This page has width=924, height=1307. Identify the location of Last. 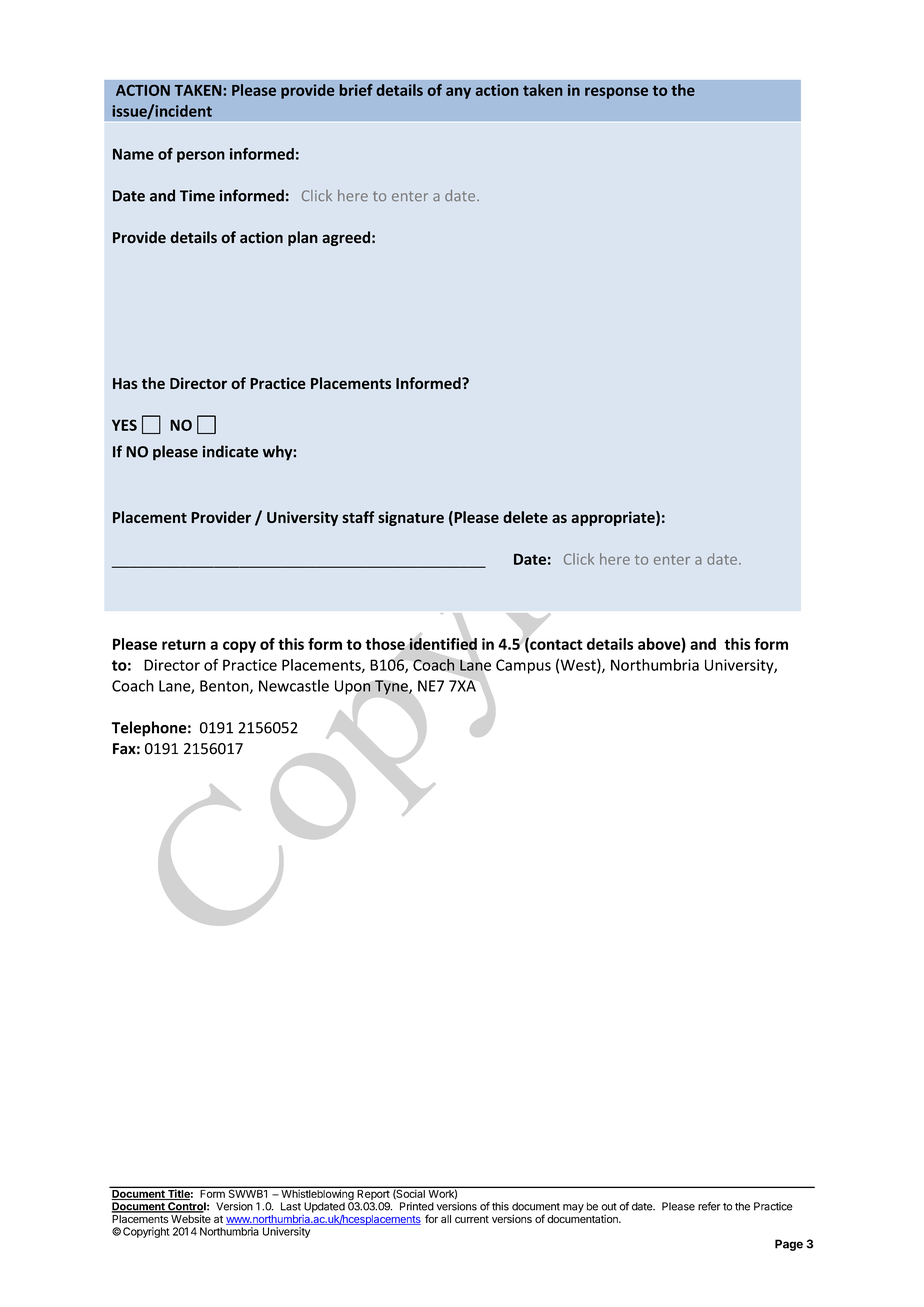
(291, 1206).
